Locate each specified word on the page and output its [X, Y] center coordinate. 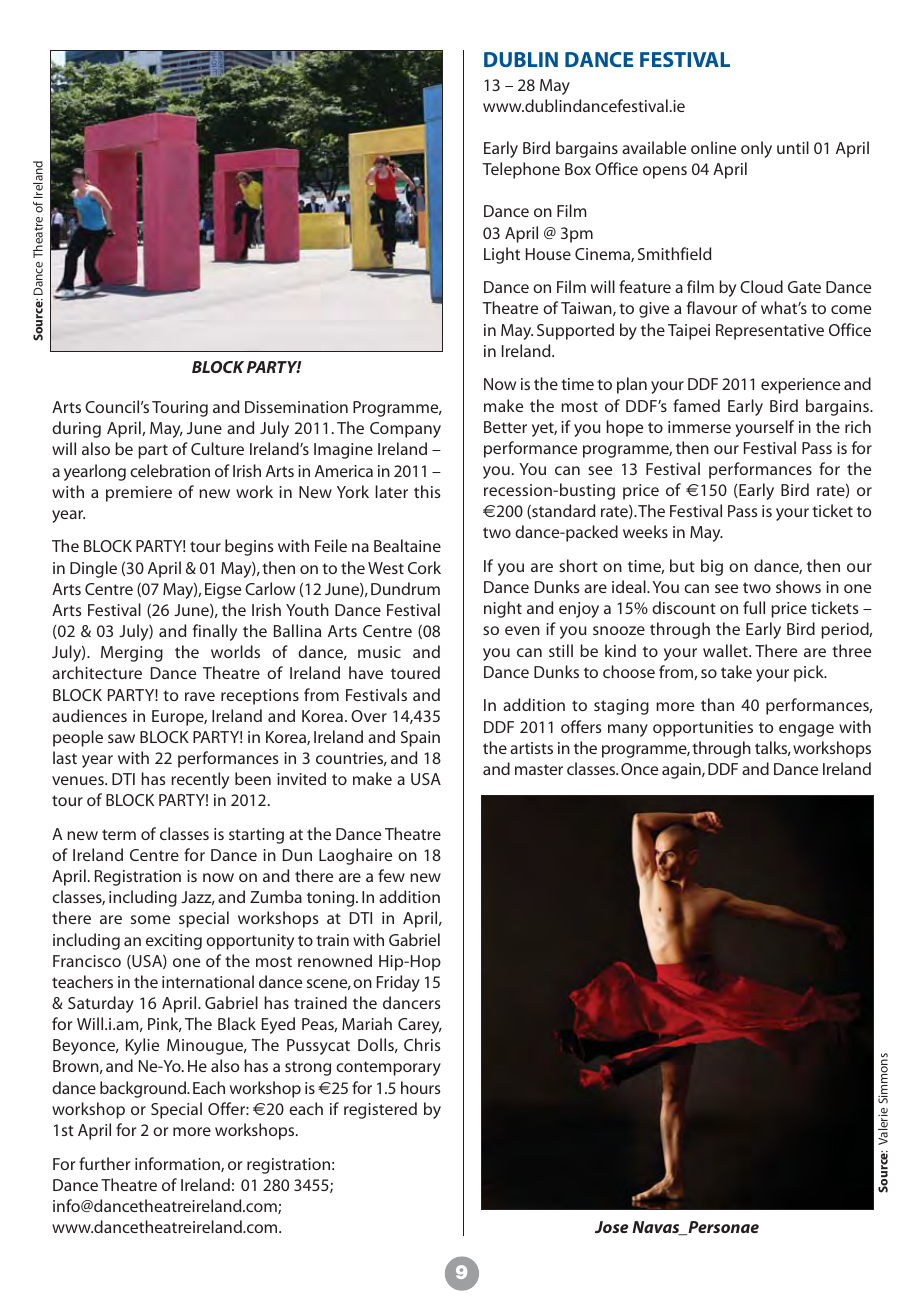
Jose [611, 1227]
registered [380, 1110]
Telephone [521, 170]
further [104, 1163]
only [756, 149]
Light [502, 255]
